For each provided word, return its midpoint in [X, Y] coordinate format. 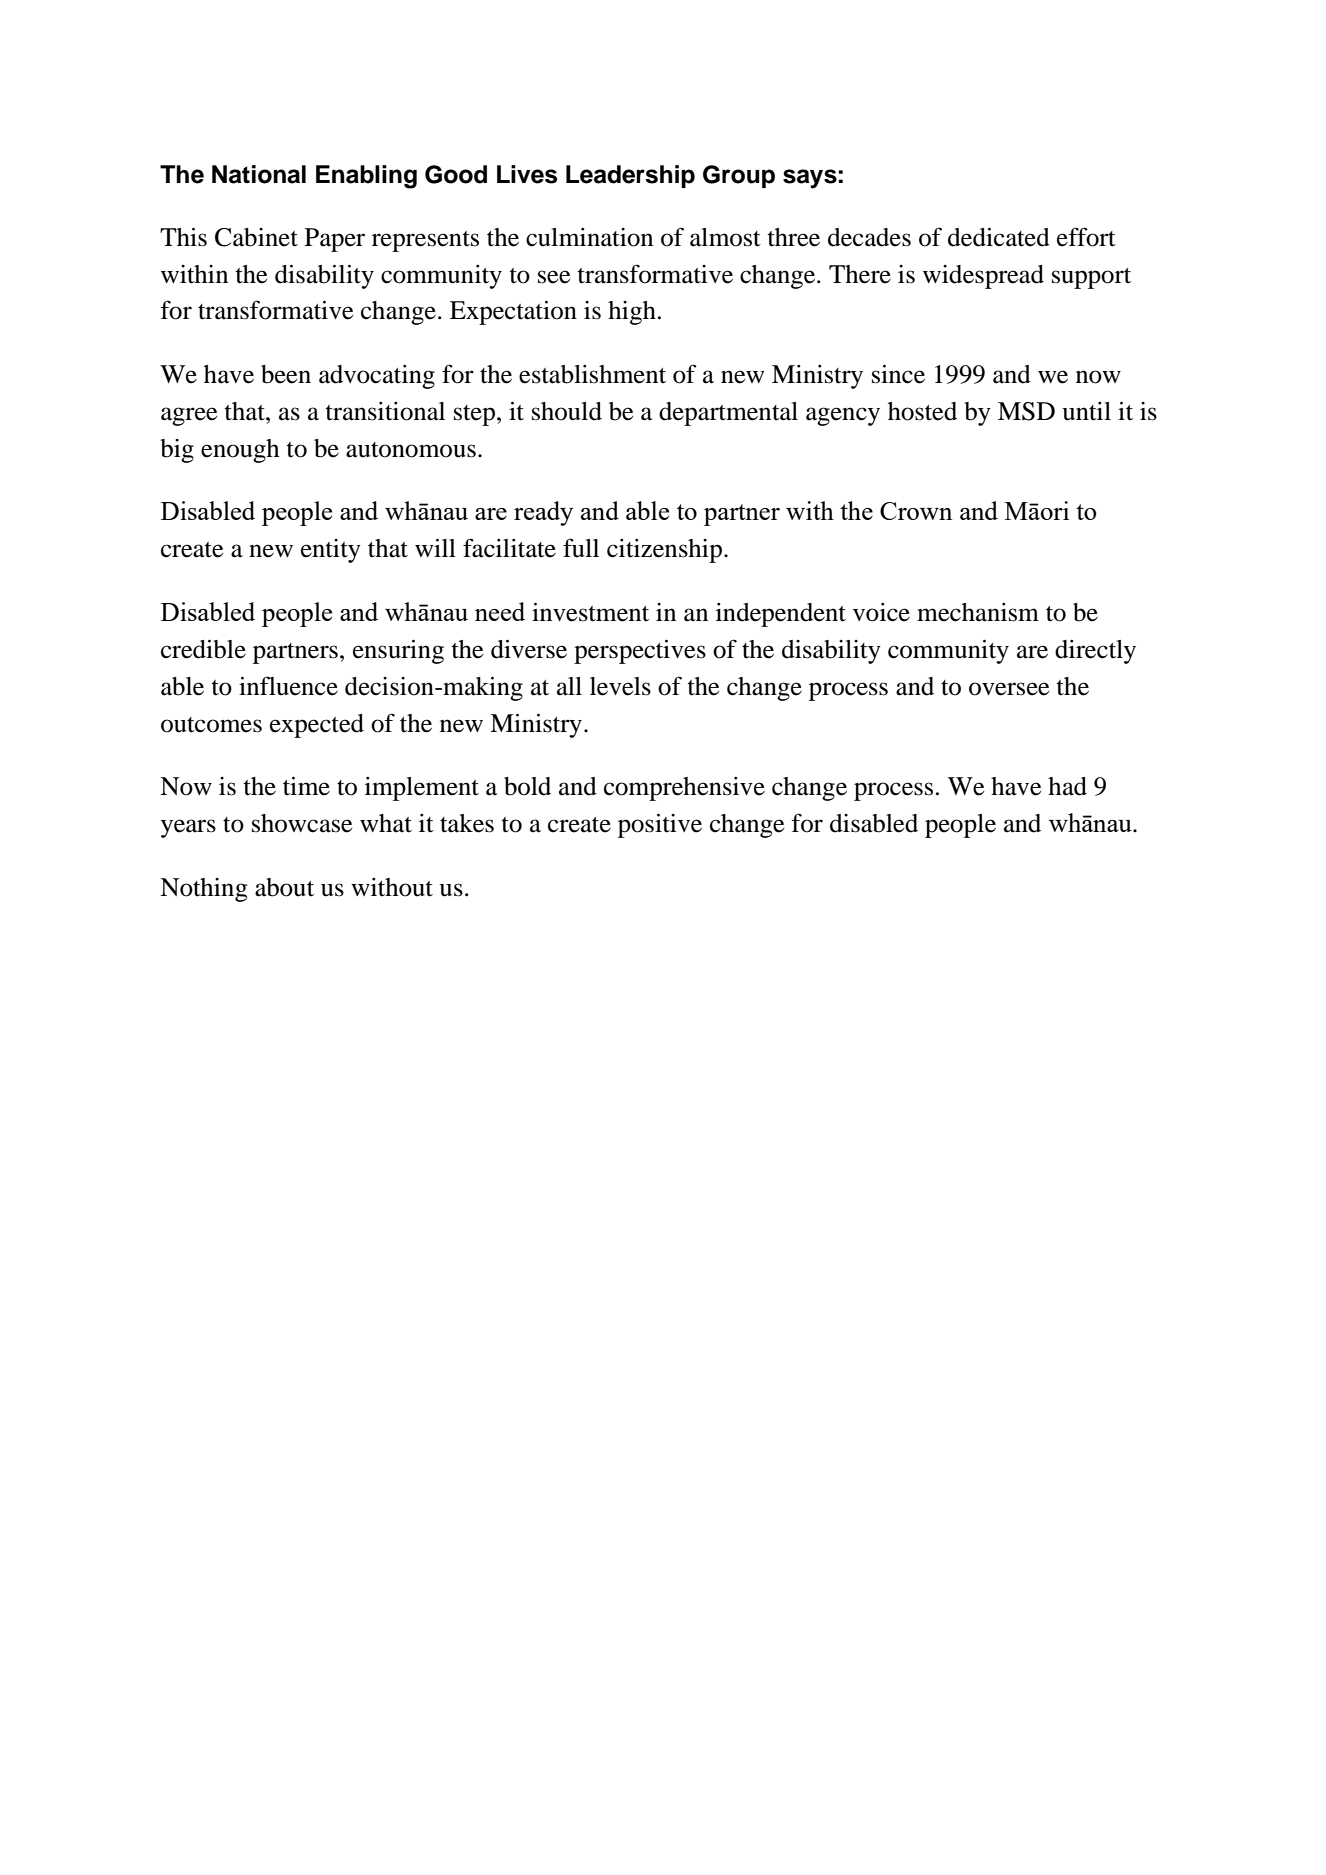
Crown [916, 511]
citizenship [664, 551]
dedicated [999, 237]
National [259, 174]
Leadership [630, 176]
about [284, 887]
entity [331, 551]
